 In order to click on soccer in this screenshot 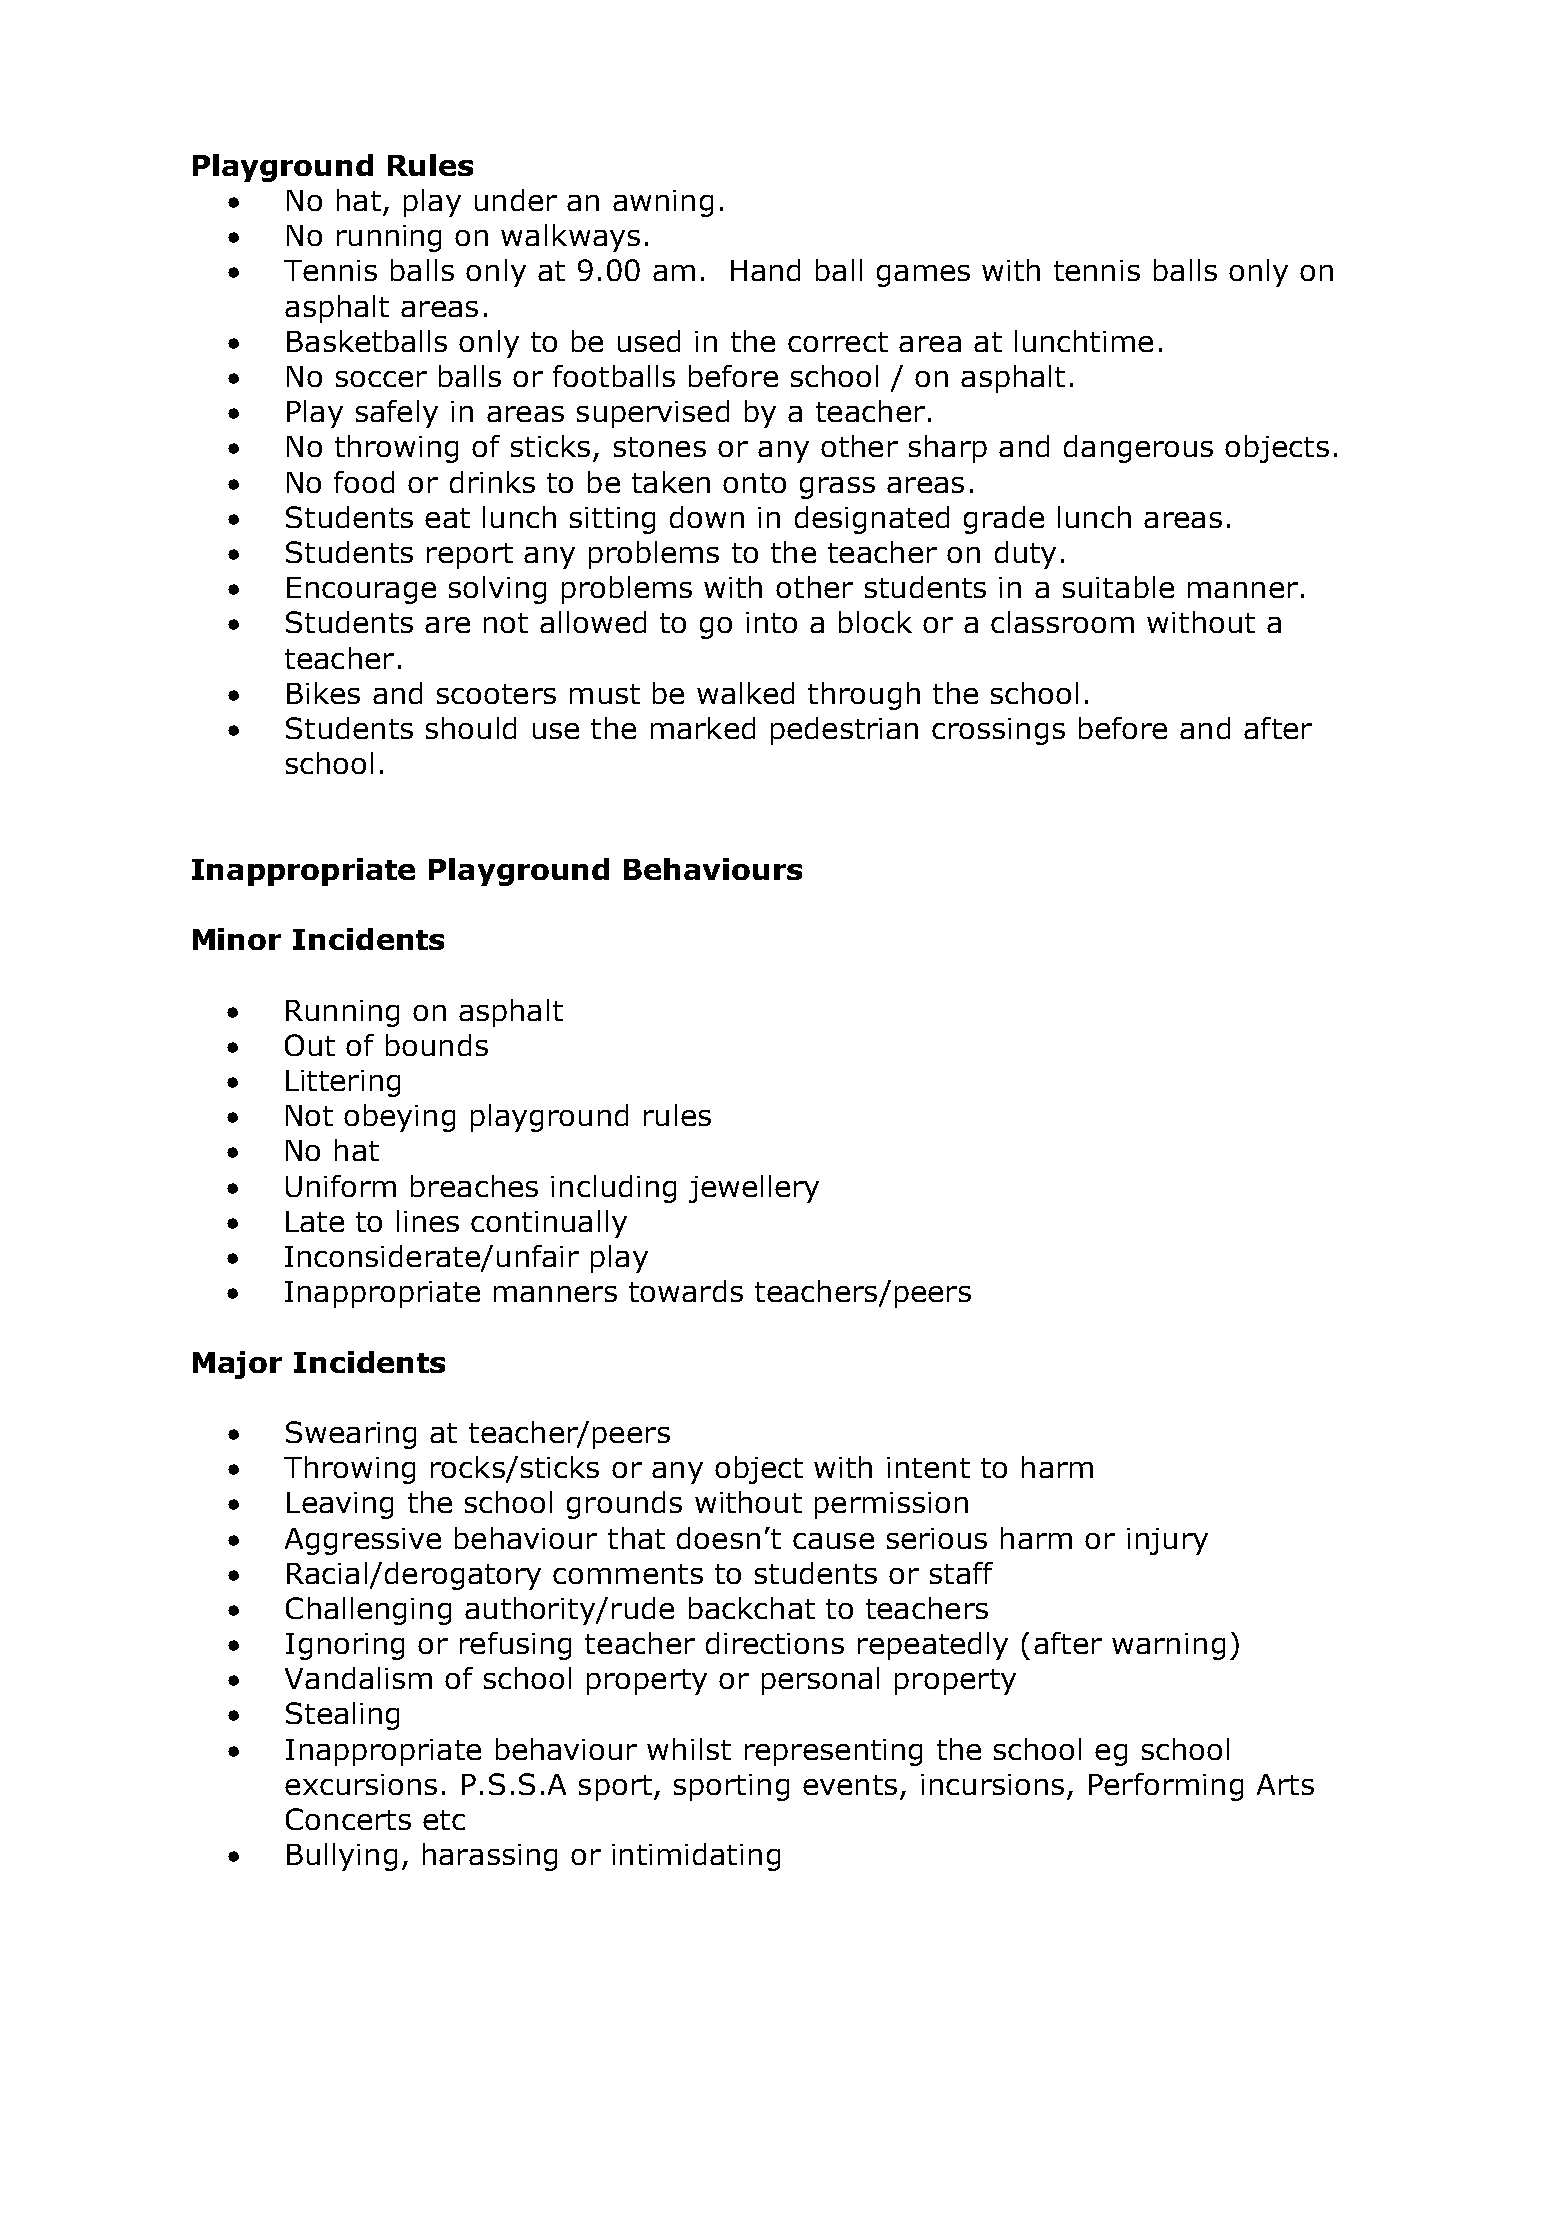, I will do `click(381, 379)`.
